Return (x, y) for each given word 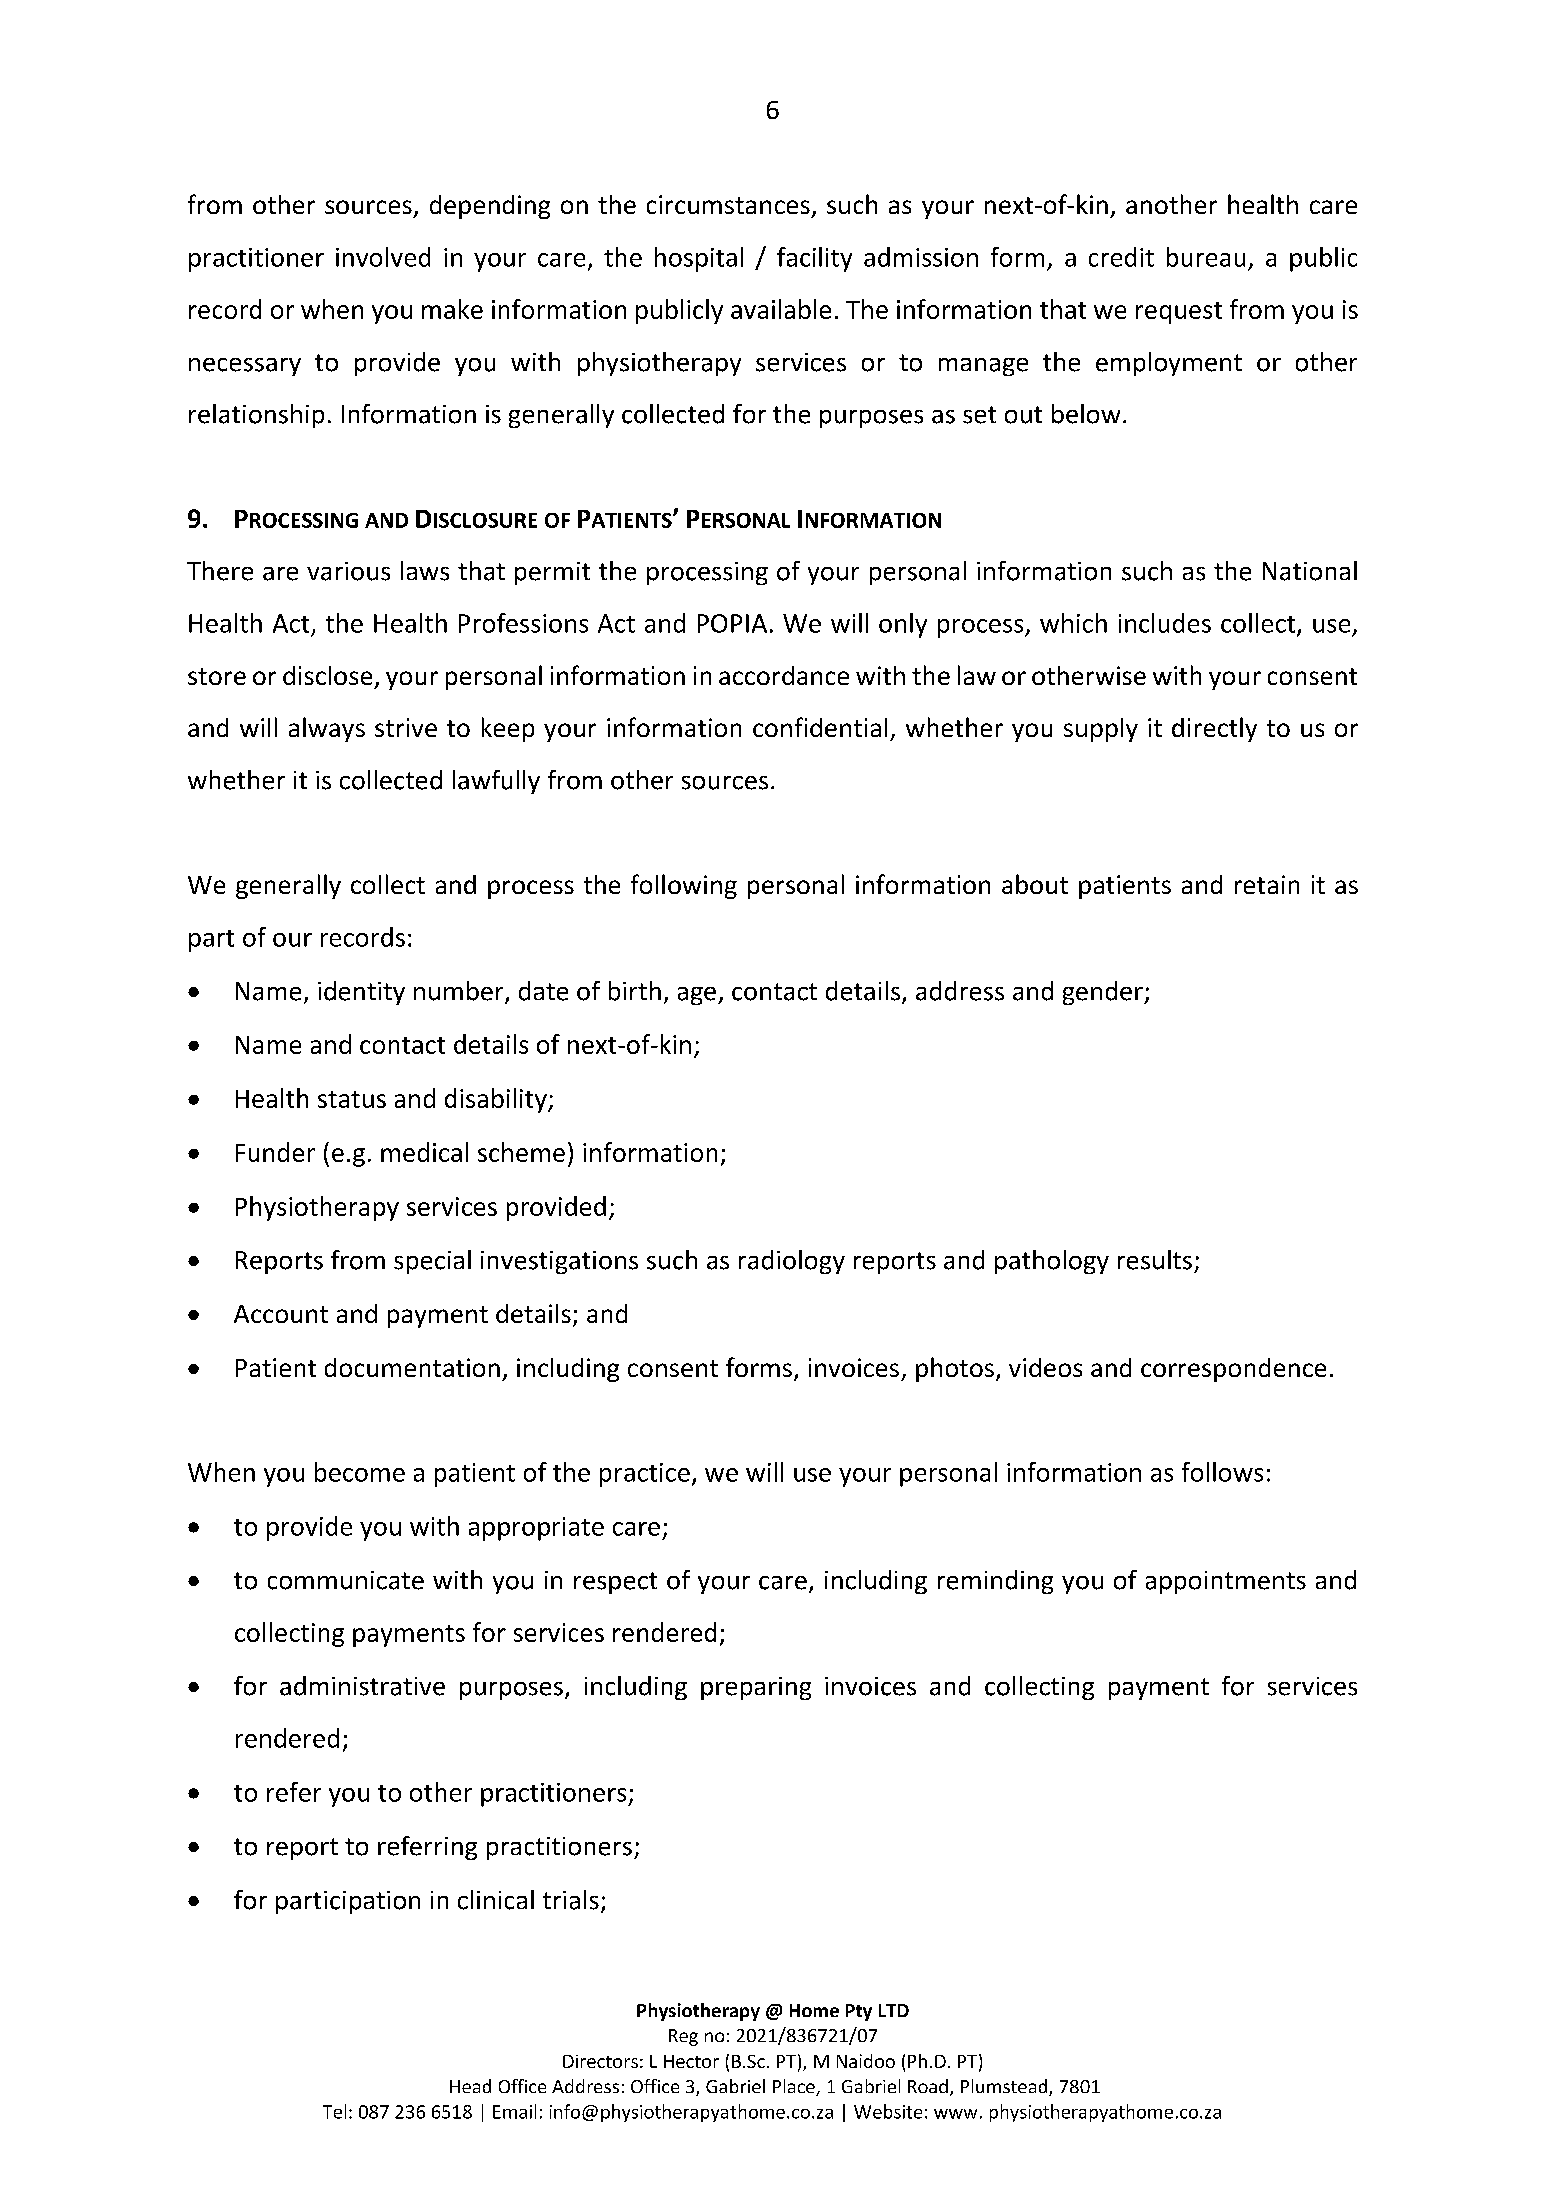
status (352, 1099)
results (1155, 1260)
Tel (334, 2111)
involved (383, 257)
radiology (792, 1262)
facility (814, 259)
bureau (1206, 257)
